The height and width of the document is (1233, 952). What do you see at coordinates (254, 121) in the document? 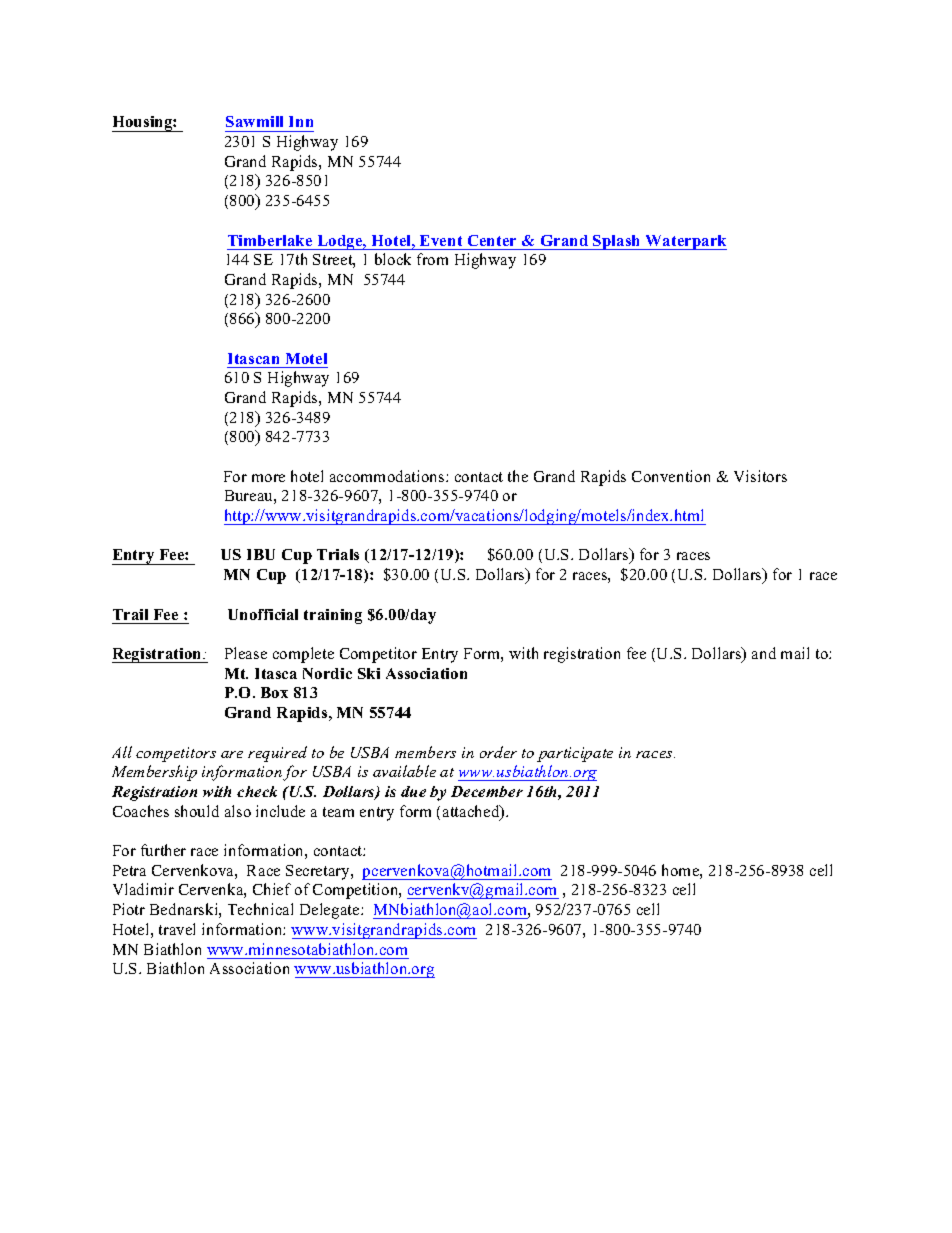
I see `Sawmill` at bounding box center [254, 121].
